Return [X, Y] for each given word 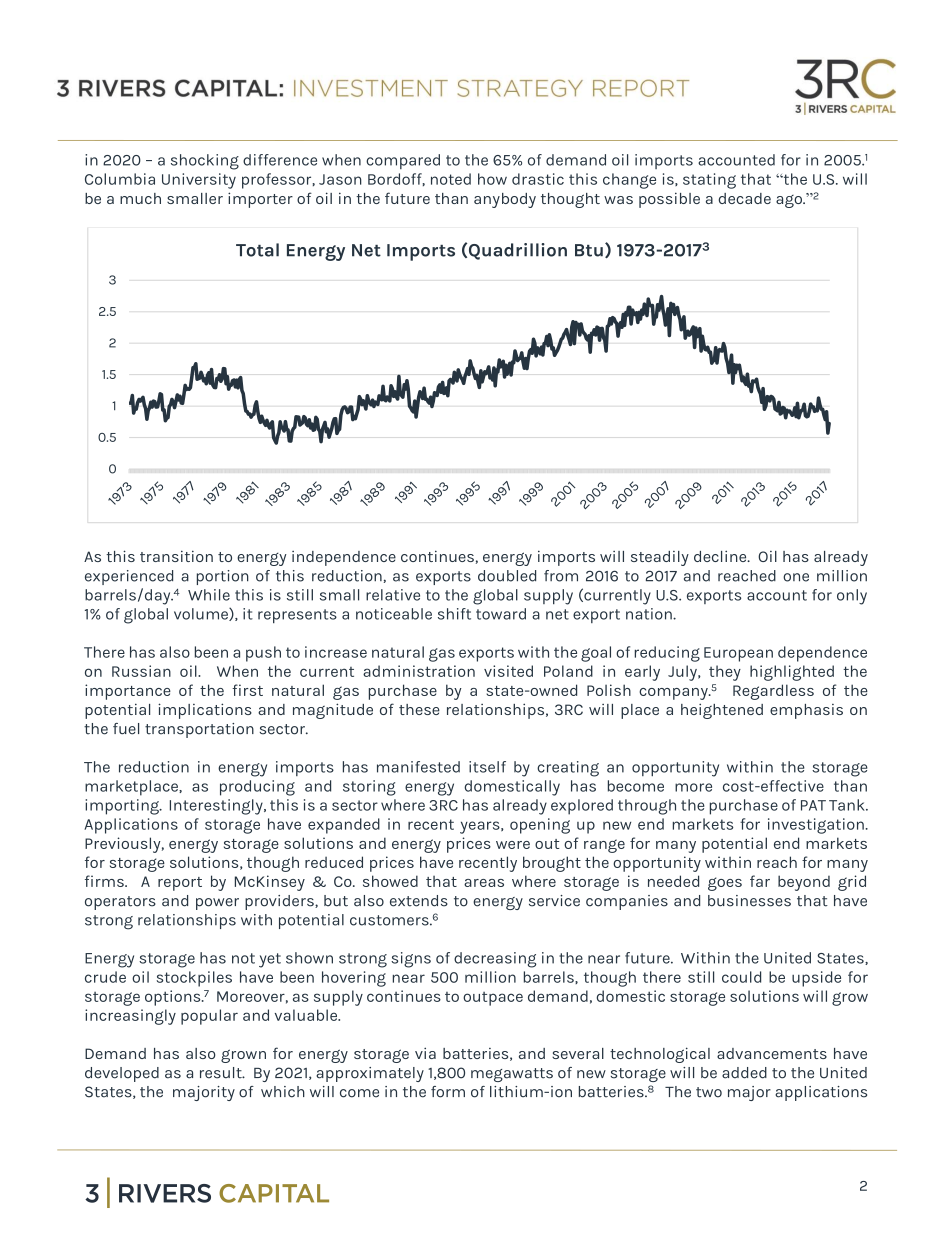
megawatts [512, 1075]
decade [745, 198]
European [738, 654]
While [209, 595]
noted [451, 179]
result [222, 1073]
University [199, 181]
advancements [772, 1053]
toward [501, 614]
